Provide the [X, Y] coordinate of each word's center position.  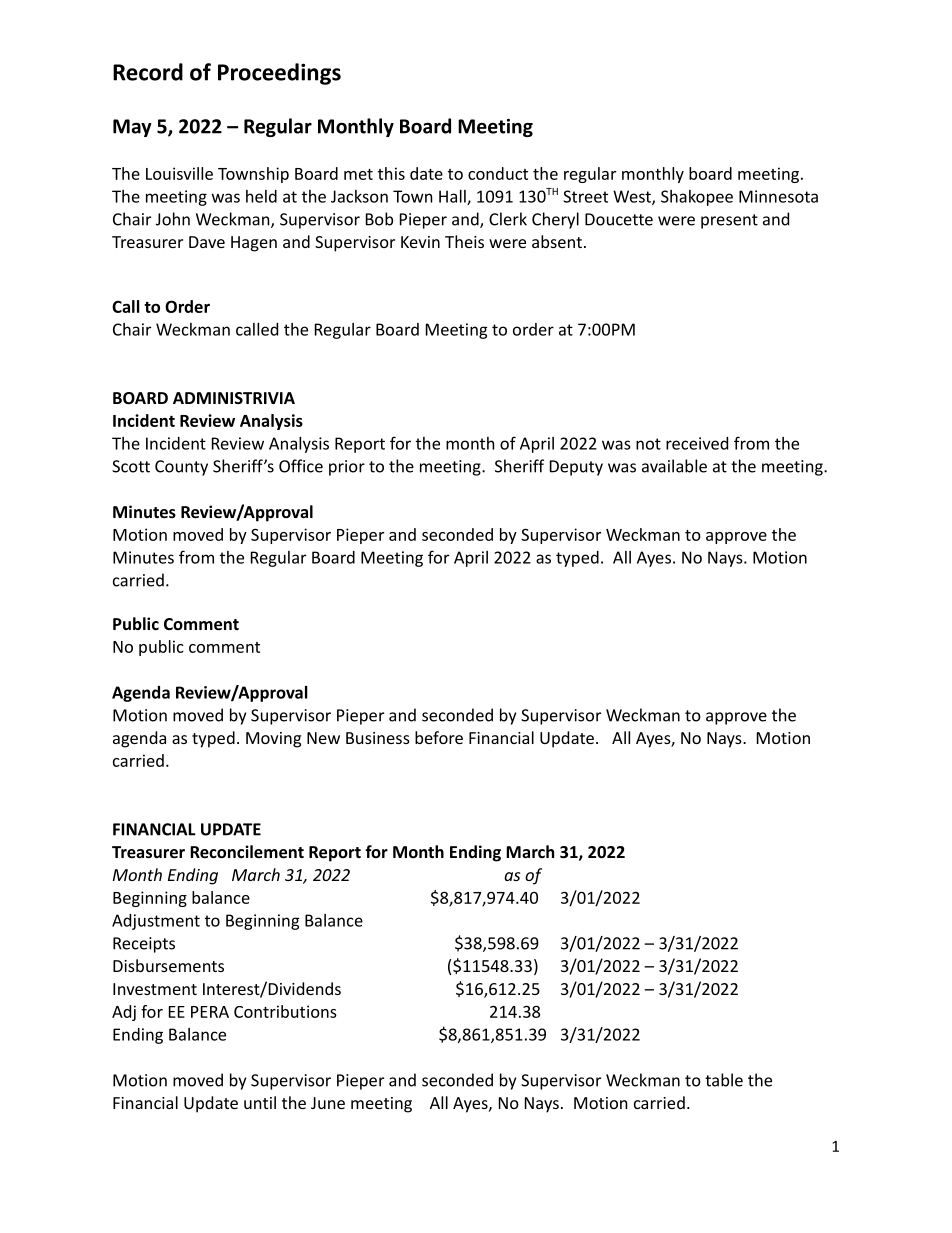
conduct [498, 173]
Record [148, 72]
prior [347, 468]
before [439, 737]
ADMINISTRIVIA [234, 398]
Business [378, 738]
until [260, 1102]
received [697, 443]
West [633, 197]
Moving [273, 740]
